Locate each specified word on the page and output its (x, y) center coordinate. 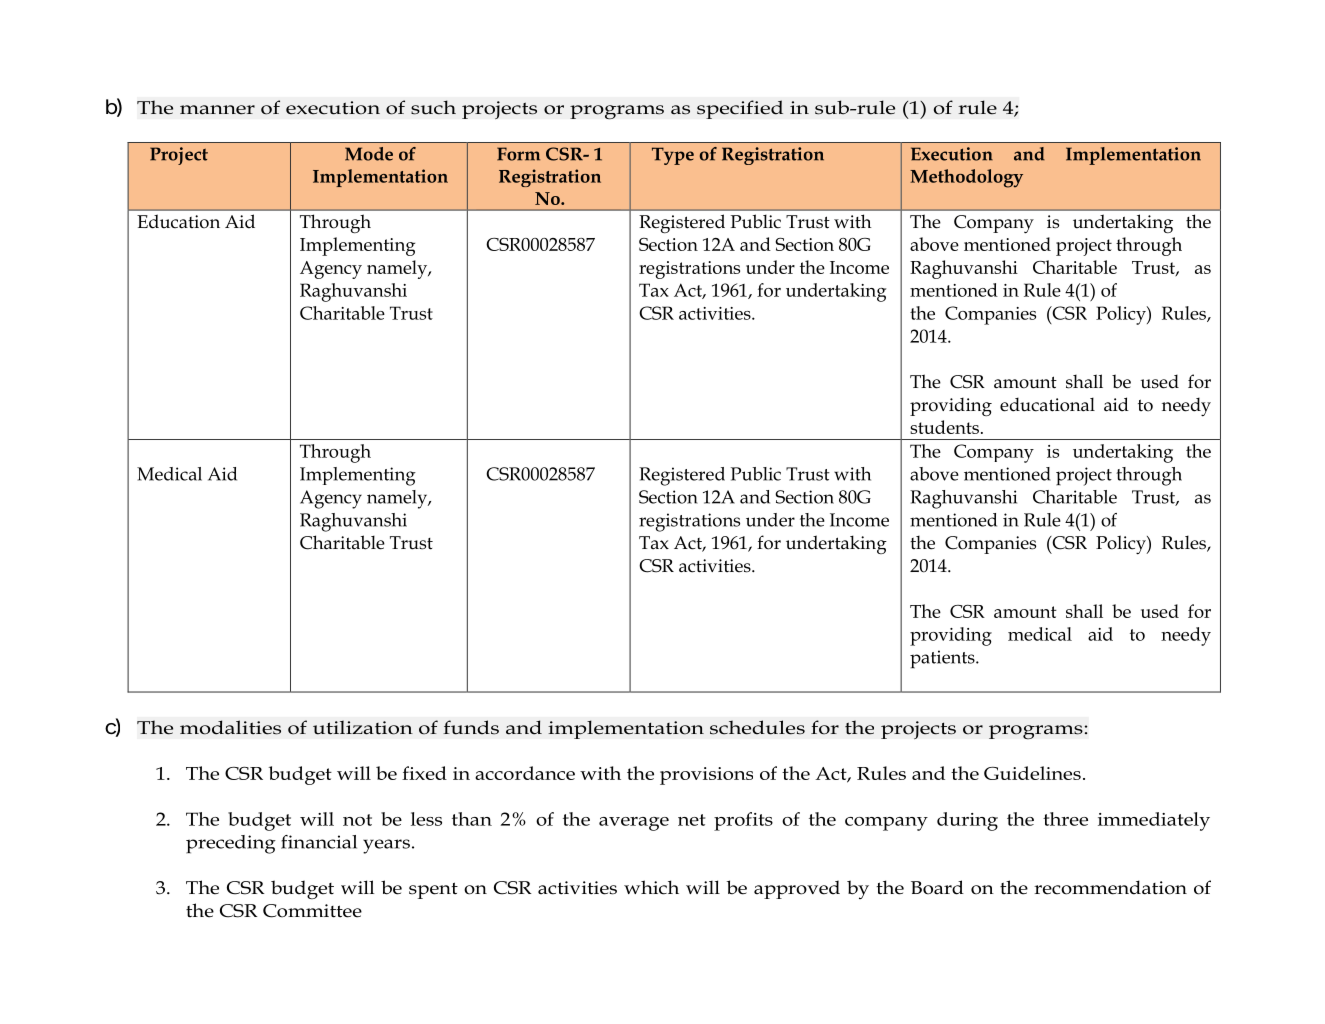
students (944, 427)
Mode (369, 154)
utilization (363, 727)
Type (673, 156)
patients (943, 659)
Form (518, 154)
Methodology (966, 178)
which (651, 887)
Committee (312, 911)
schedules (757, 727)
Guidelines (1032, 773)
